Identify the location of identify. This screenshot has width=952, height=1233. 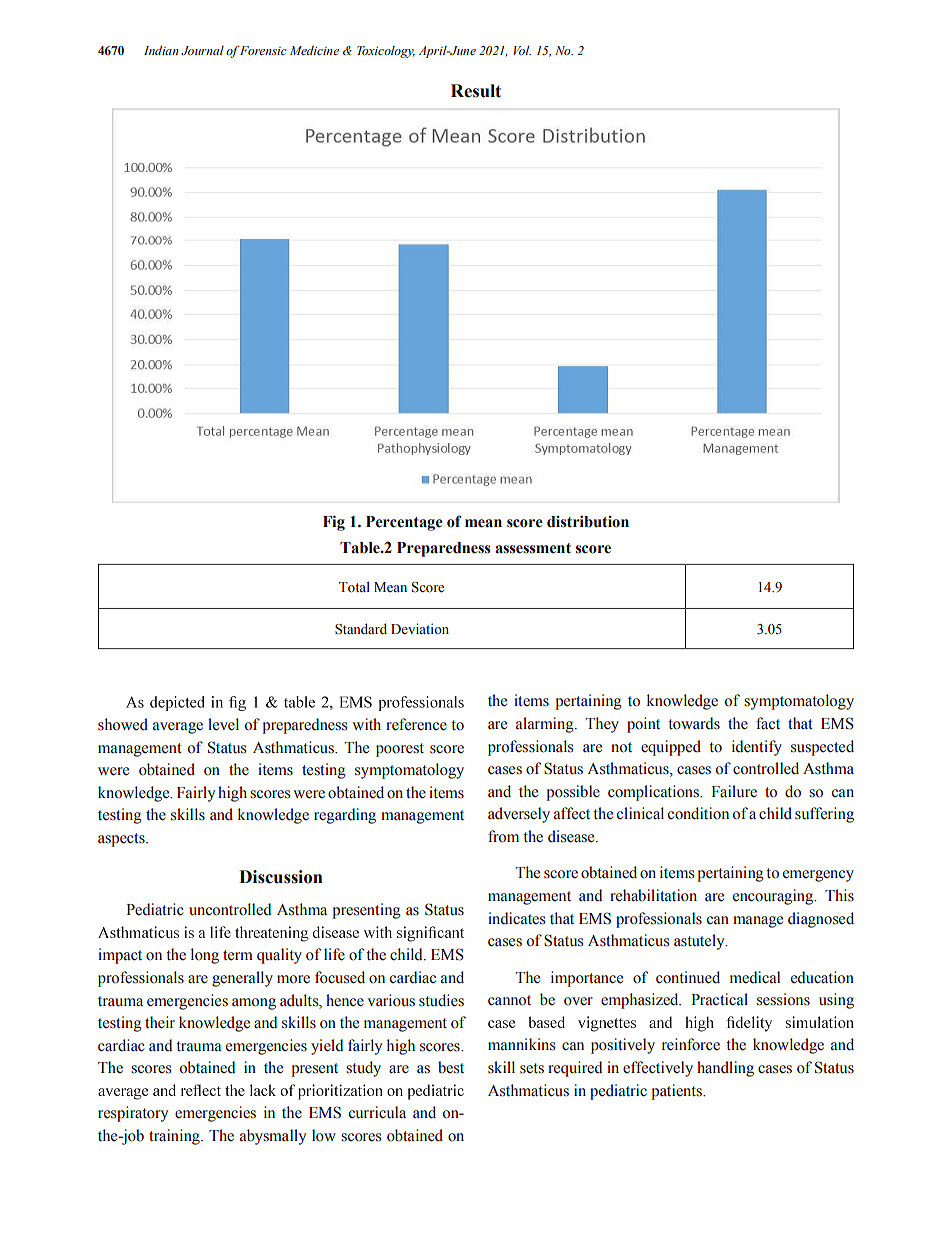
(757, 748).
